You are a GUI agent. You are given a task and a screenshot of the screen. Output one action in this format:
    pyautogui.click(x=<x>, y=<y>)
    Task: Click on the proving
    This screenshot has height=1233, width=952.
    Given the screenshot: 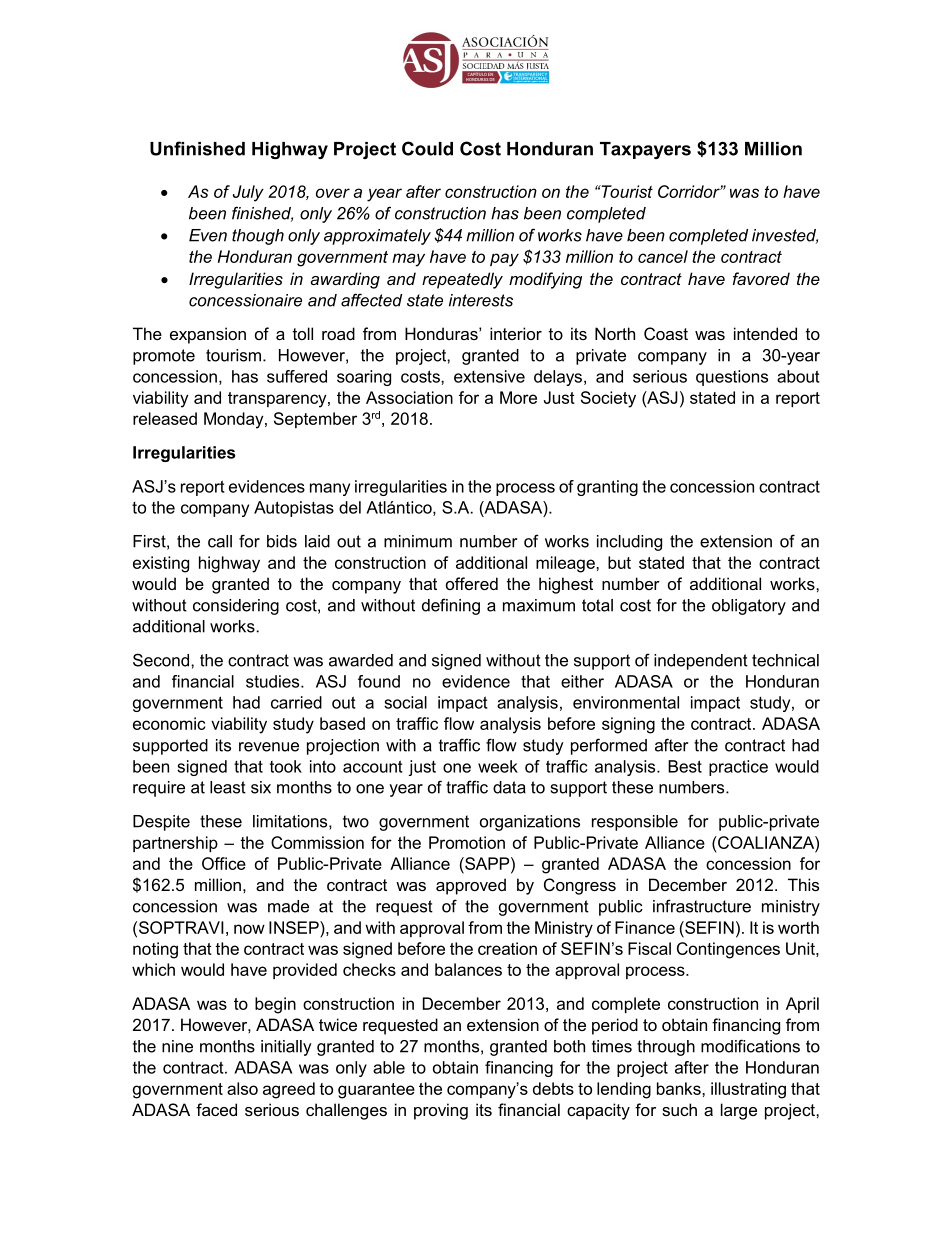 What is the action you would take?
    pyautogui.click(x=441, y=1111)
